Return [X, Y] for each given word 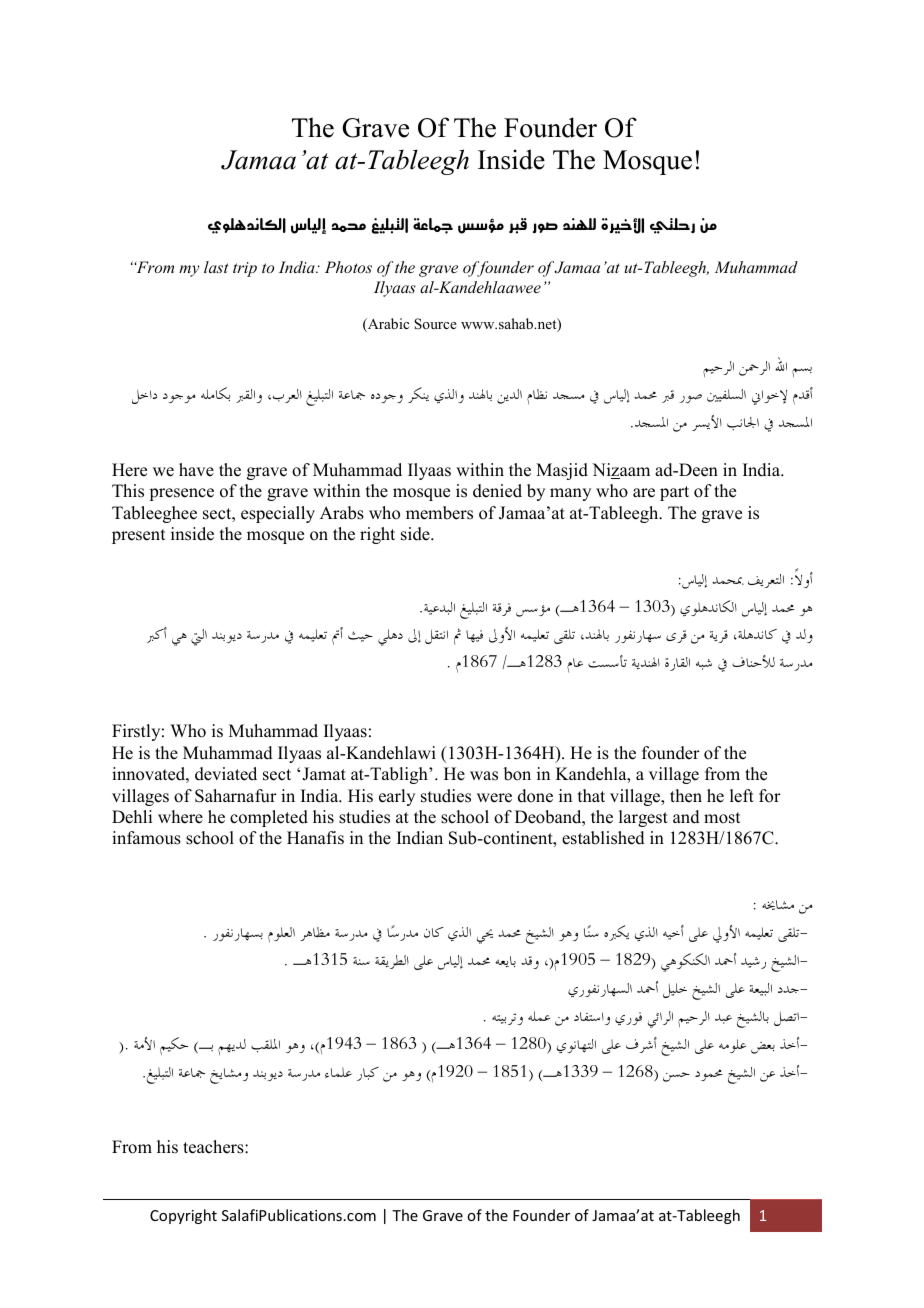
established [603, 838]
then [686, 796]
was [484, 776]
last [216, 267]
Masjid [562, 471]
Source [435, 323]
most [722, 818]
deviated [226, 774]
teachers [214, 1147]
